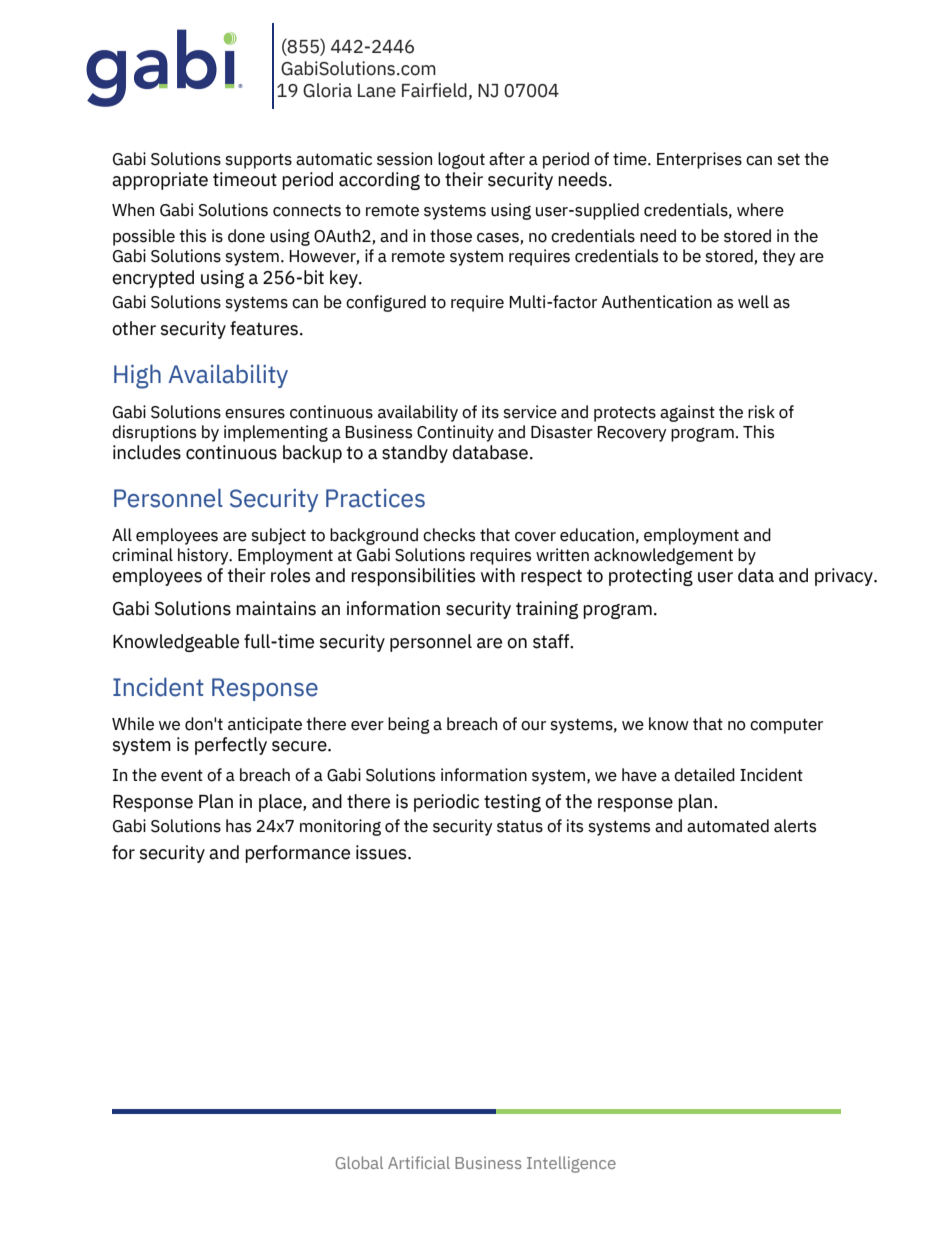 The height and width of the screenshot is (1233, 952). Describe the element at coordinates (507, 159) in the screenshot. I see `after` at that location.
